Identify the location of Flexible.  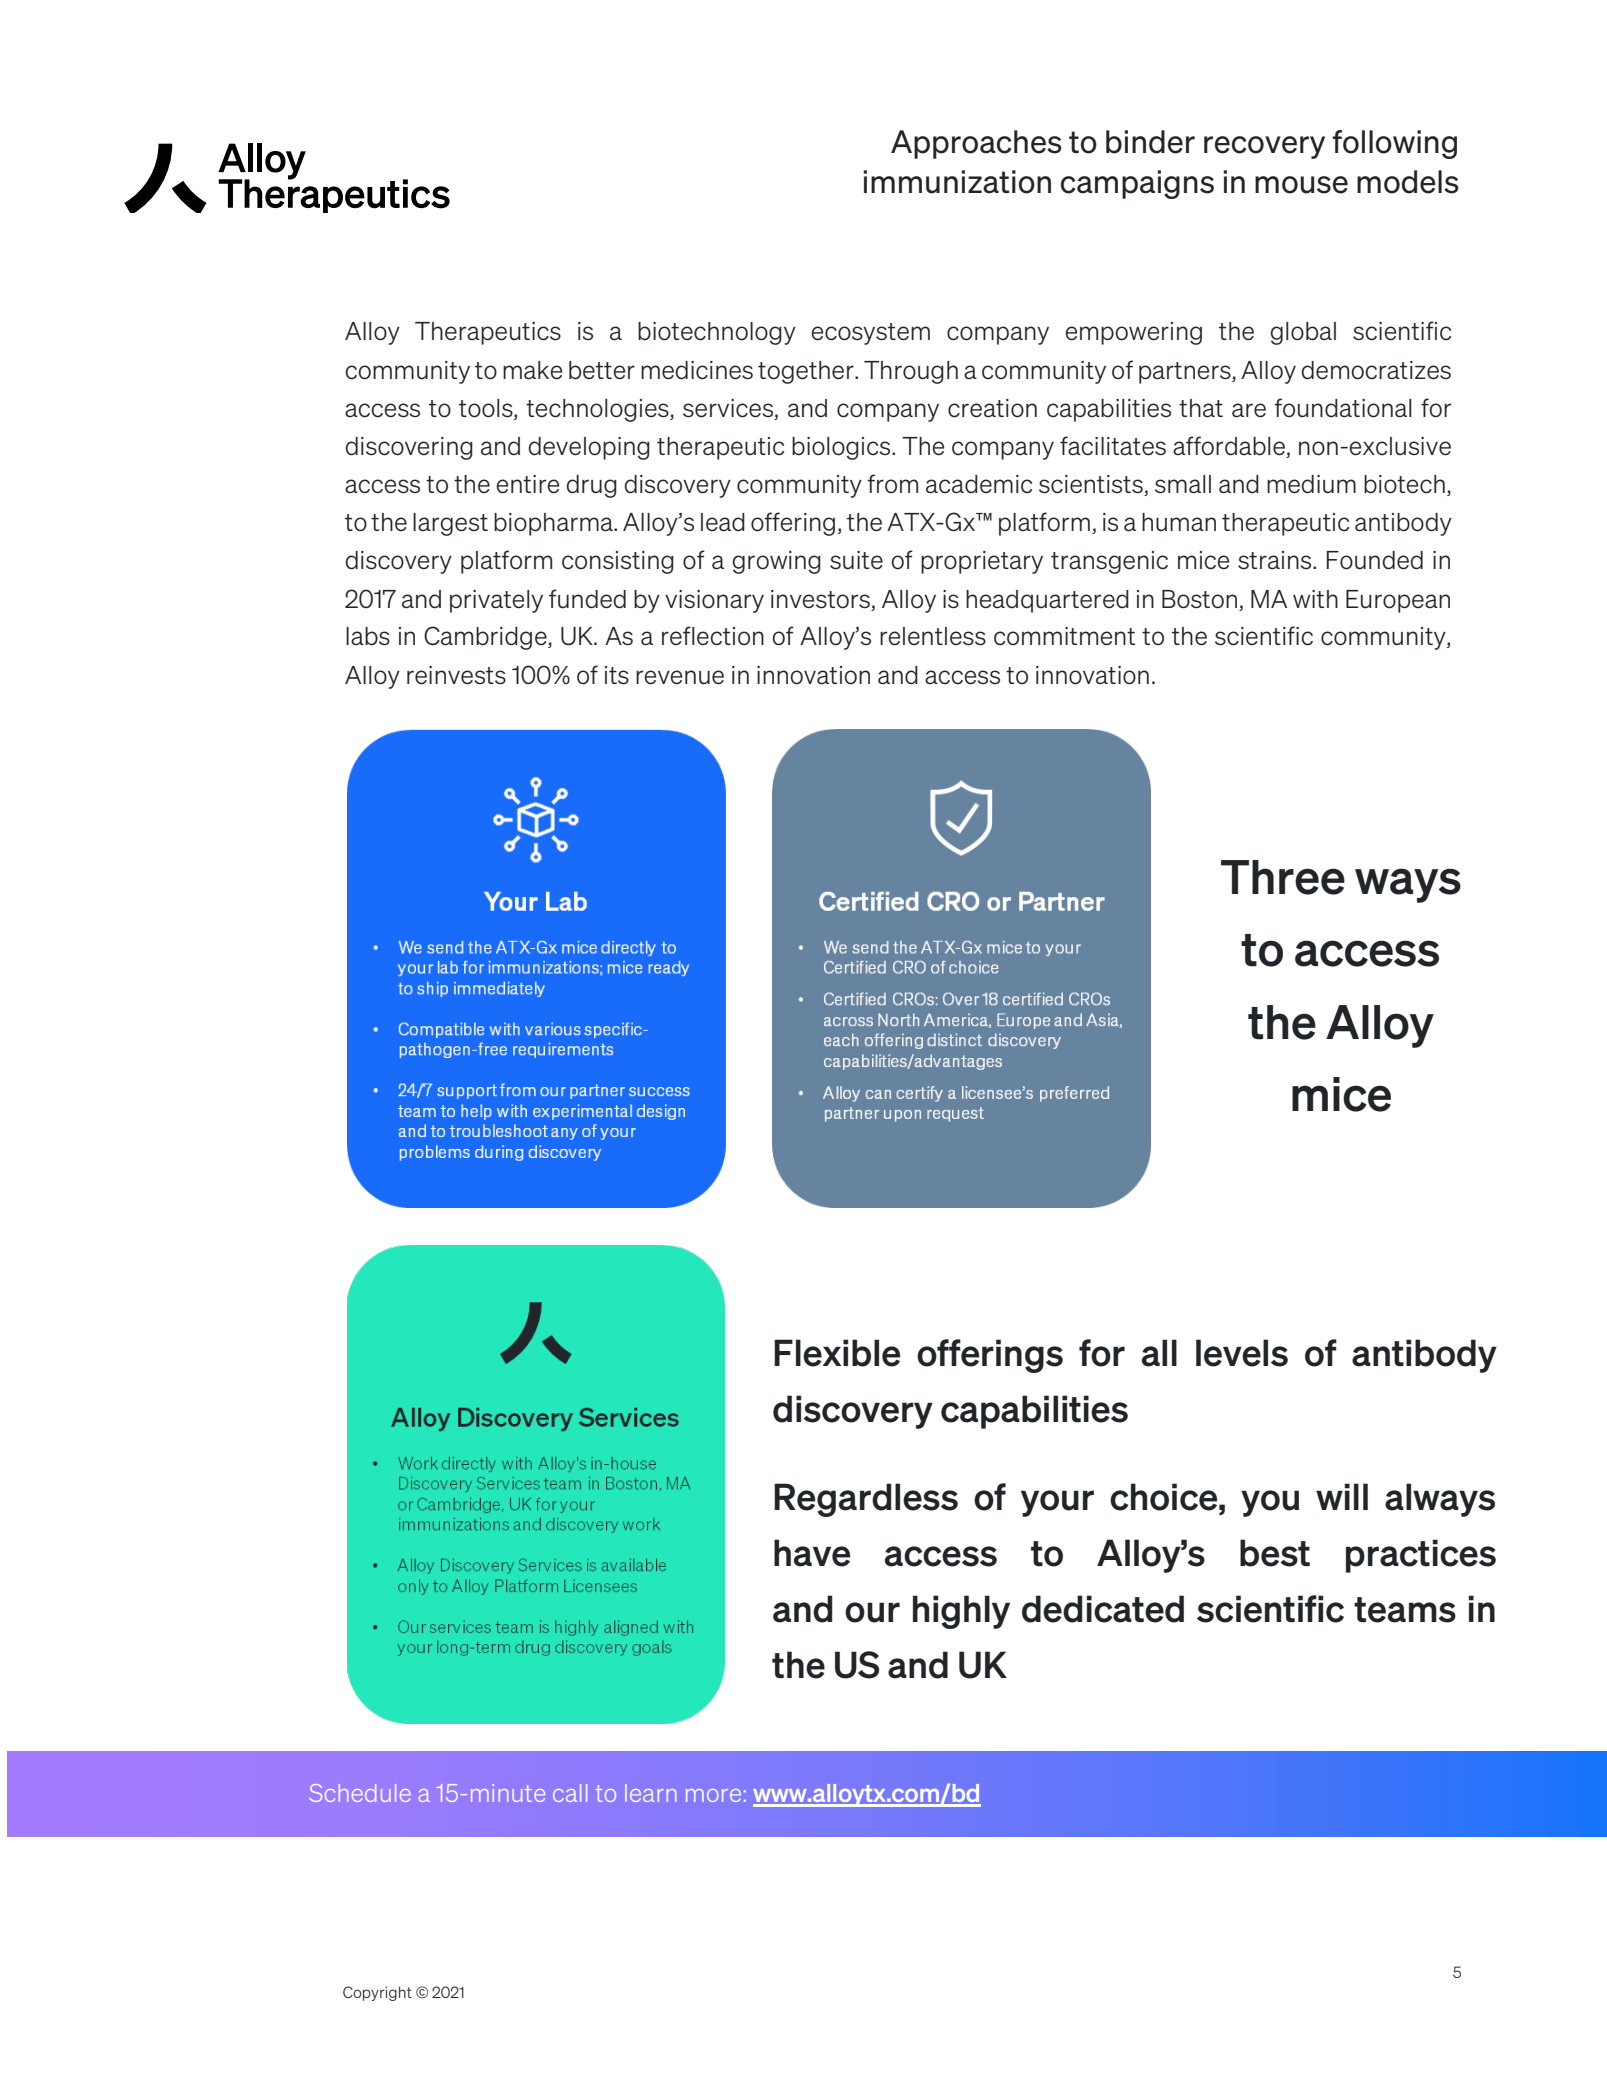
(837, 1353).
